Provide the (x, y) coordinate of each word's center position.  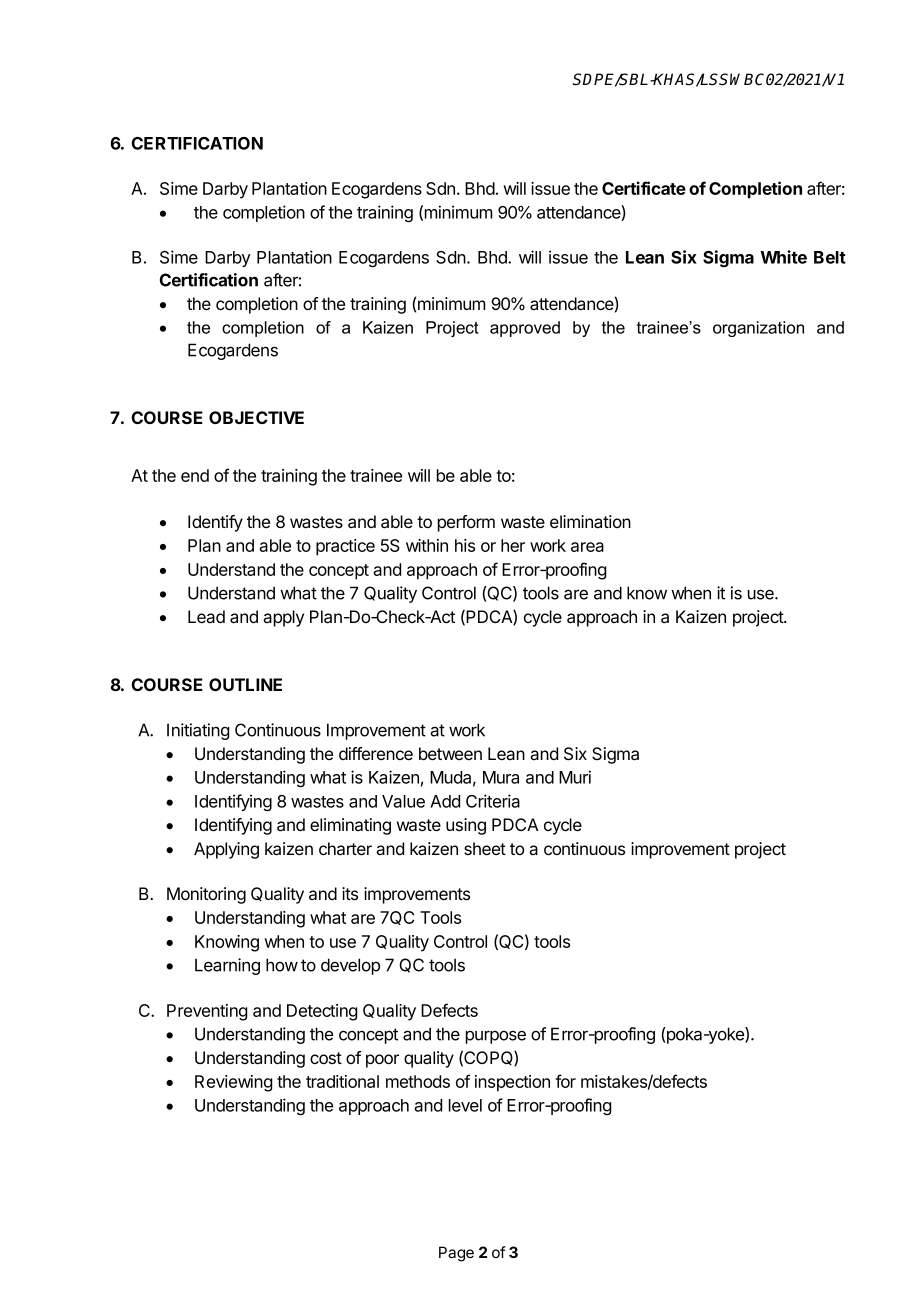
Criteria (493, 801)
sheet (485, 848)
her (513, 545)
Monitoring (206, 895)
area (587, 547)
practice (345, 547)
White (783, 257)
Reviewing (233, 1083)
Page (456, 1254)
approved (525, 329)
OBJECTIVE (256, 417)
